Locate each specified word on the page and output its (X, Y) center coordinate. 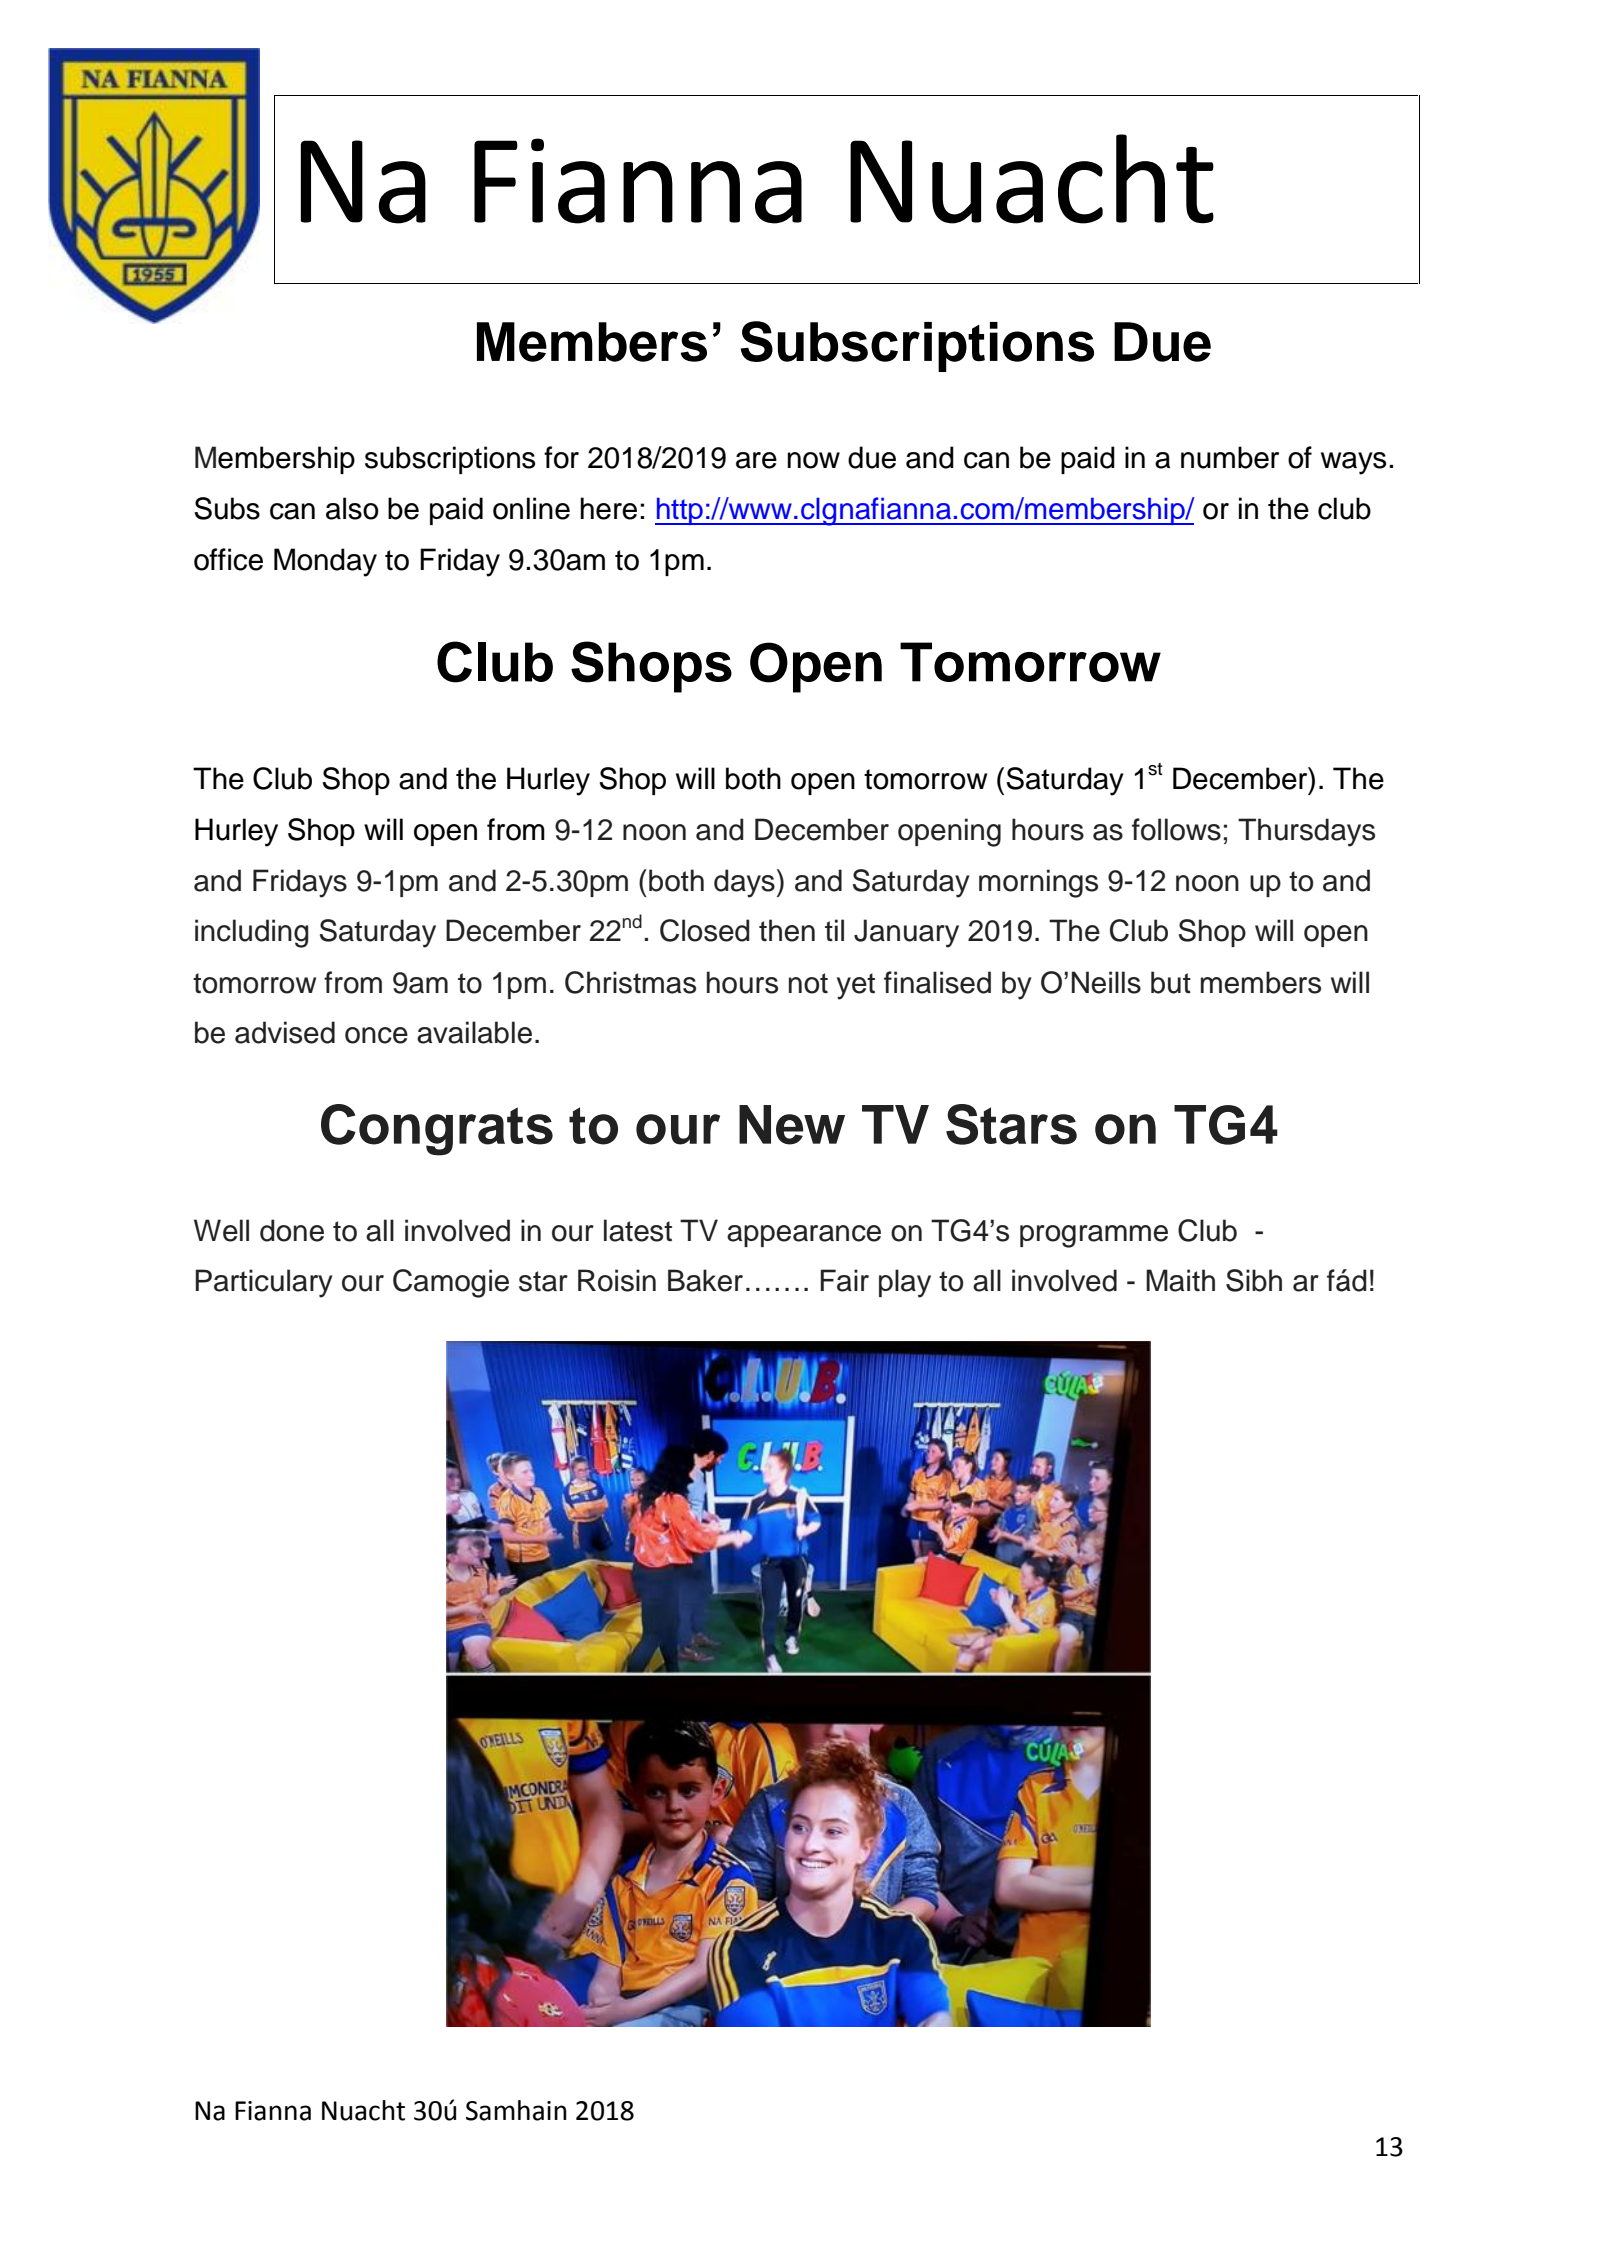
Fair (844, 1280)
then (787, 930)
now (813, 460)
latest (638, 1230)
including (252, 933)
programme (1094, 1236)
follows (1176, 829)
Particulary (264, 1283)
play (905, 1283)
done (292, 1230)
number (1230, 457)
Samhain (516, 2110)
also (352, 508)
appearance (804, 1236)
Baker (705, 1280)
